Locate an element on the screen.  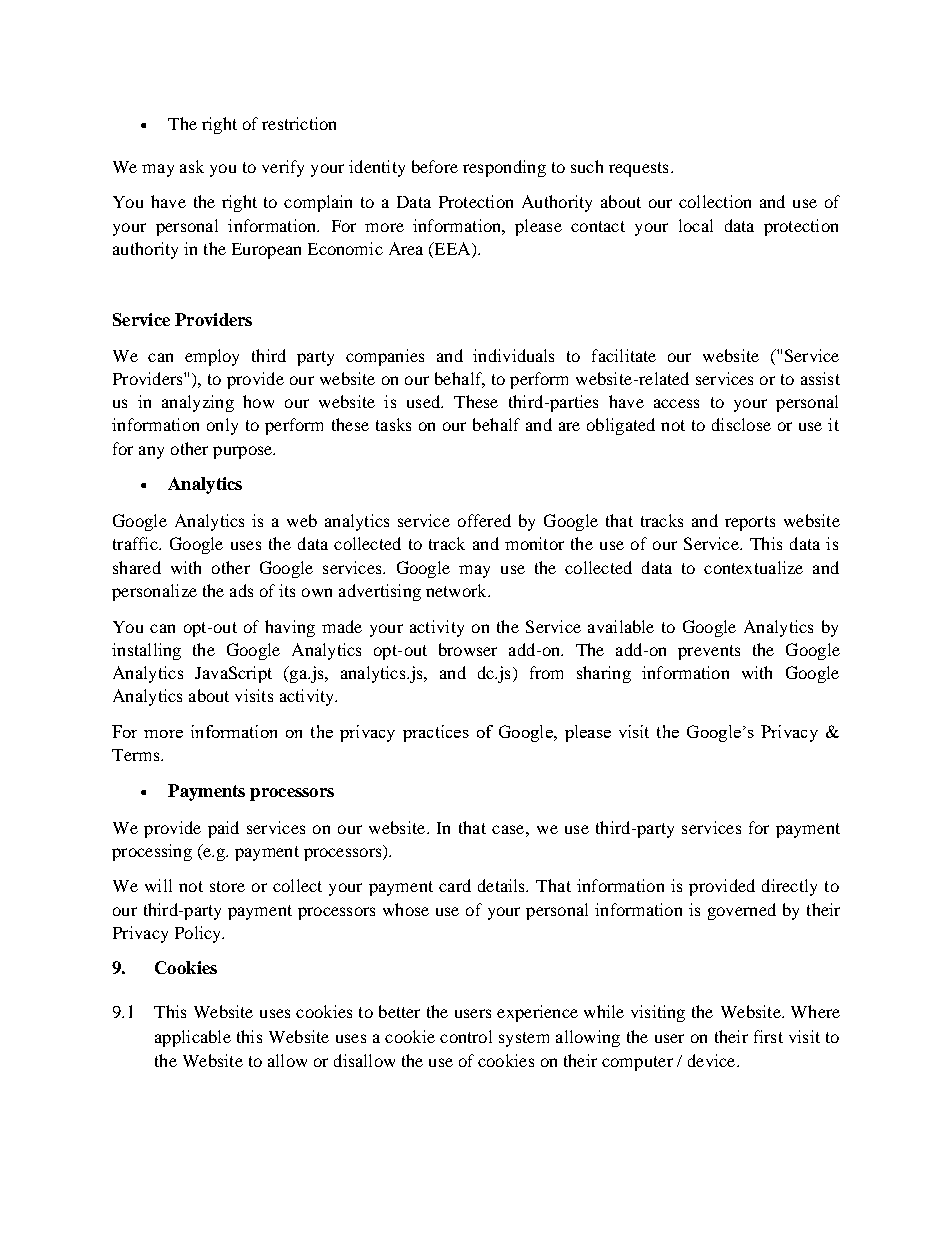
applicable is located at coordinates (193, 1038).
